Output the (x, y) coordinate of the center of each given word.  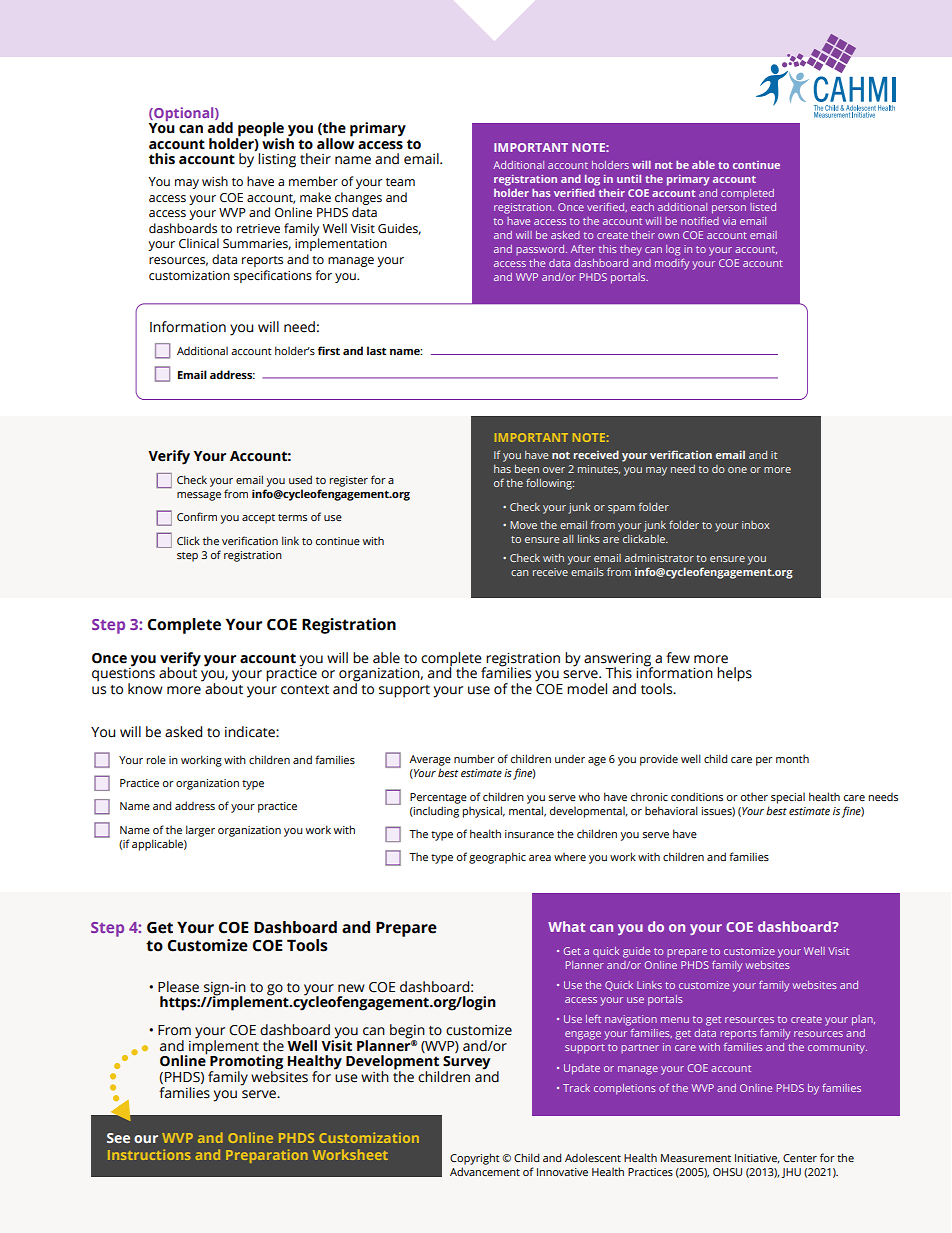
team (400, 182)
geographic (497, 858)
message (199, 496)
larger (200, 831)
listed (763, 207)
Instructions (149, 1154)
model (587, 689)
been (527, 469)
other (754, 797)
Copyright (475, 1159)
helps (734, 674)
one (737, 470)
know (145, 689)
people (260, 130)
